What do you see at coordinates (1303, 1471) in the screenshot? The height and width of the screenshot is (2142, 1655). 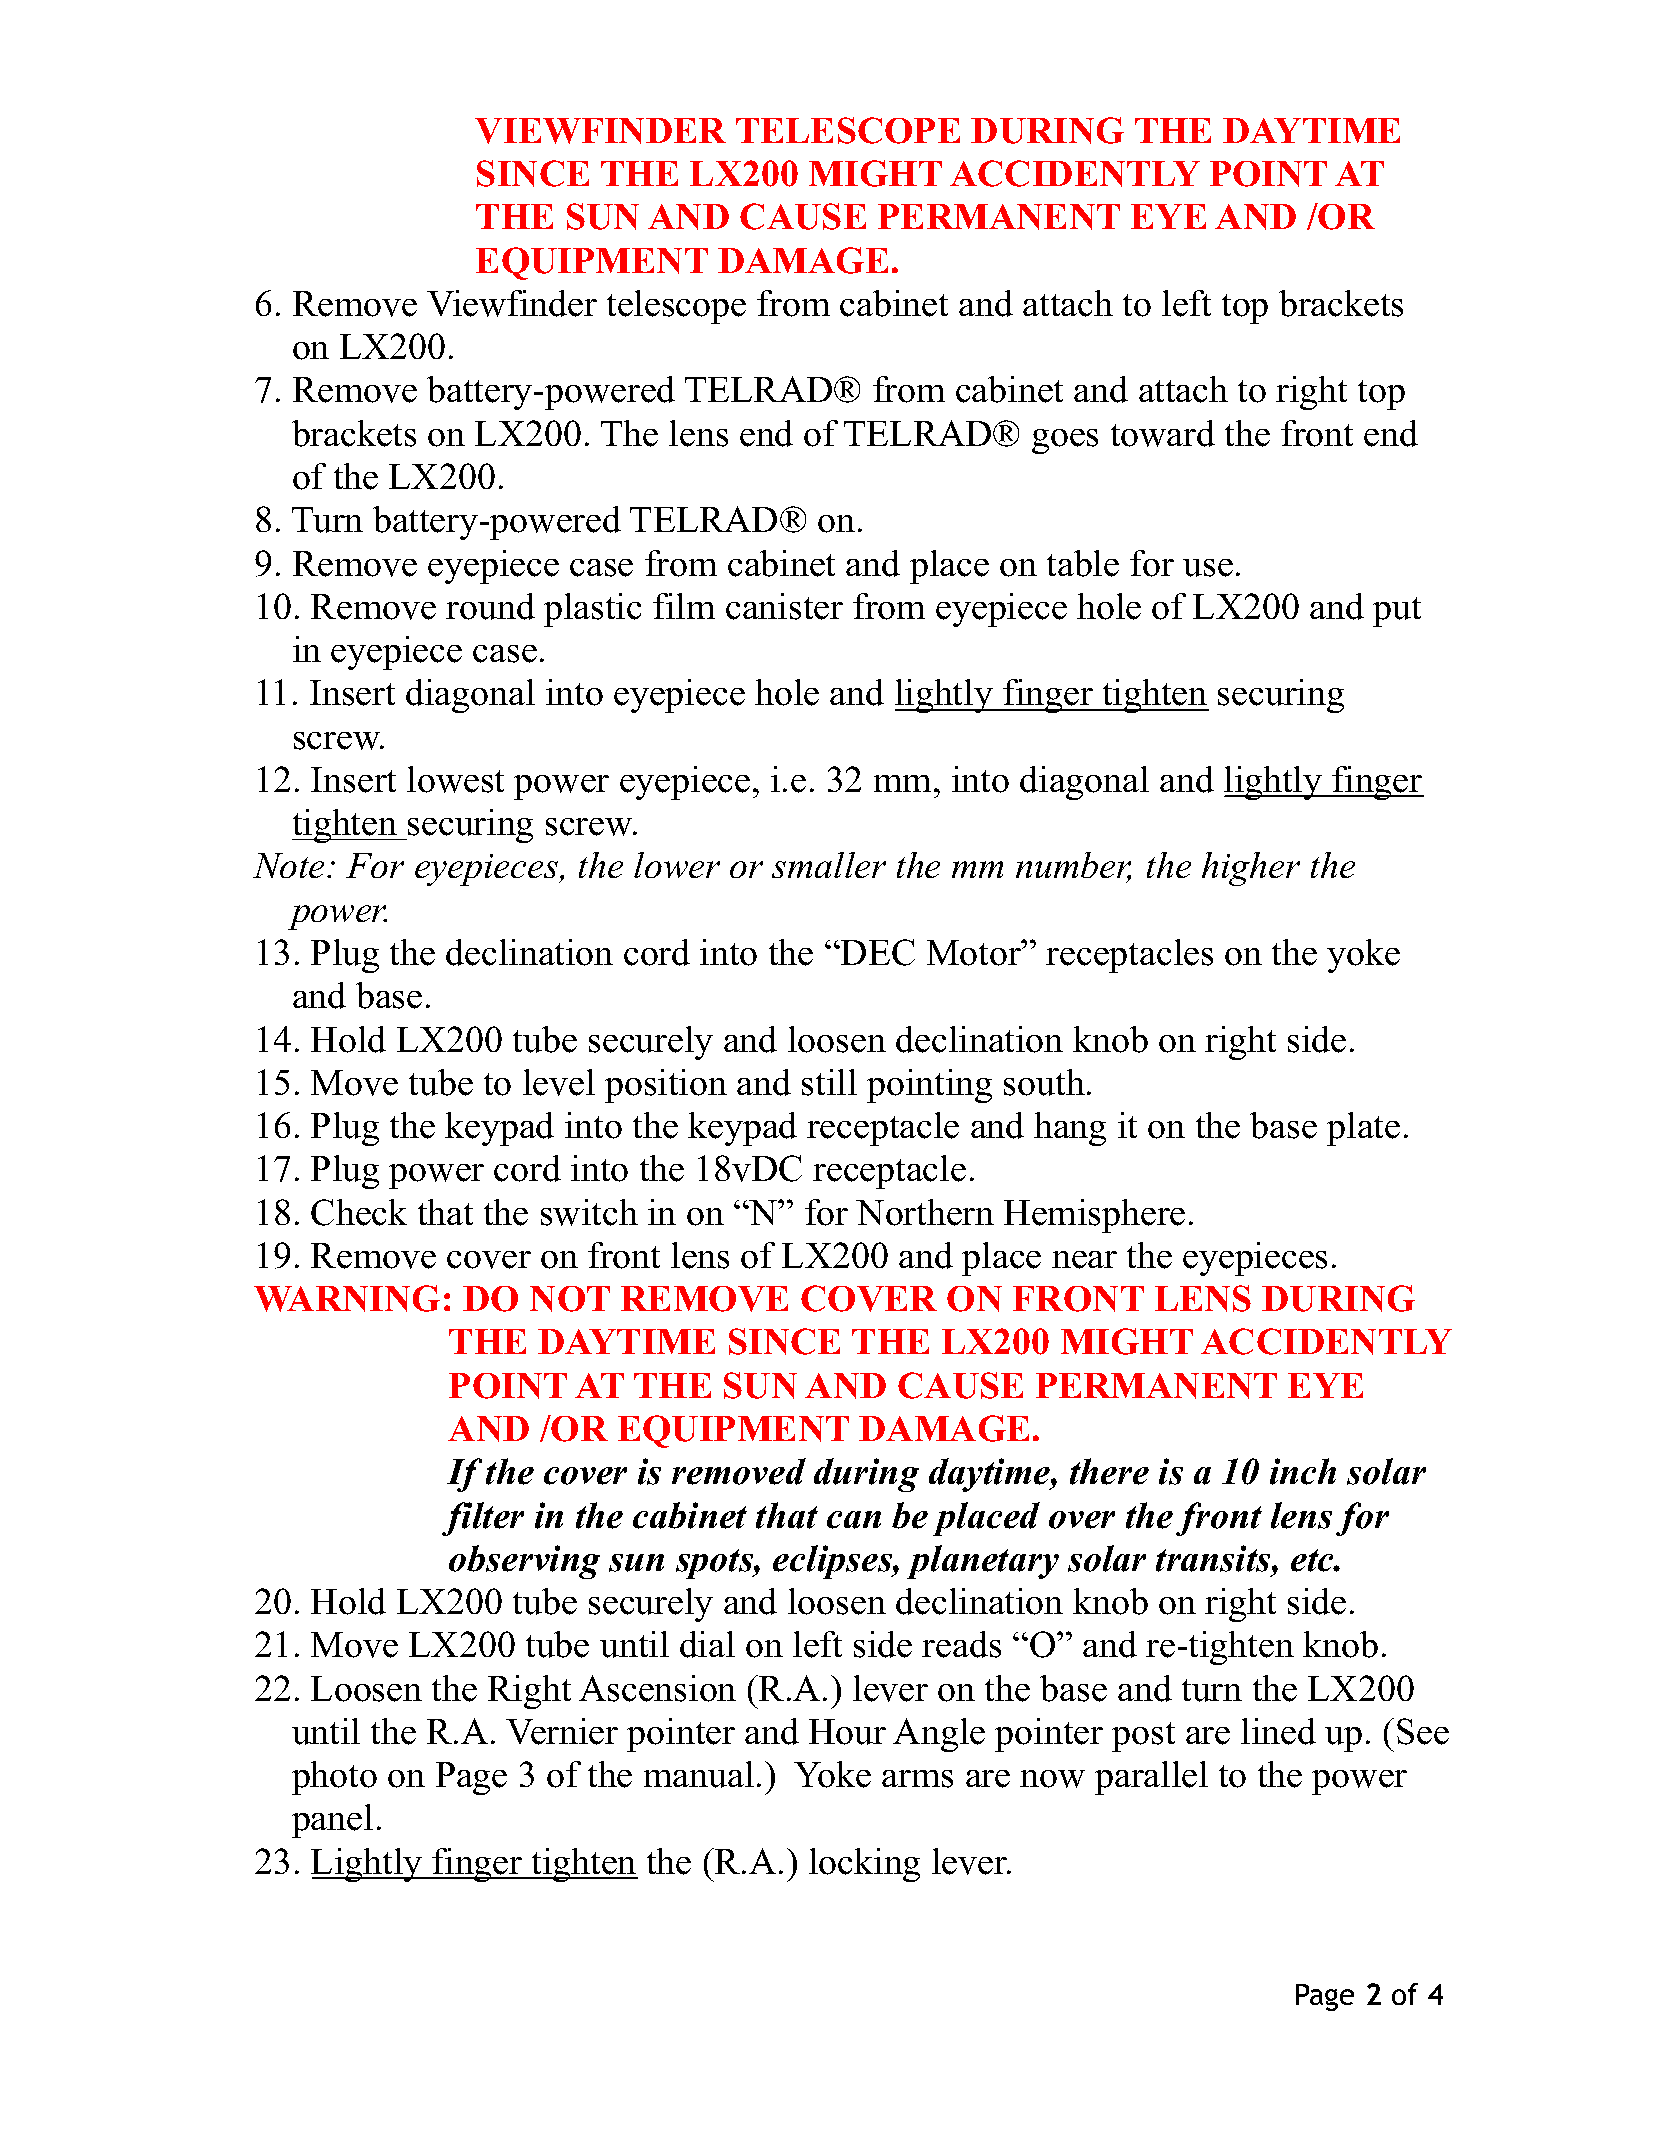 I see `inch` at bounding box center [1303, 1471].
